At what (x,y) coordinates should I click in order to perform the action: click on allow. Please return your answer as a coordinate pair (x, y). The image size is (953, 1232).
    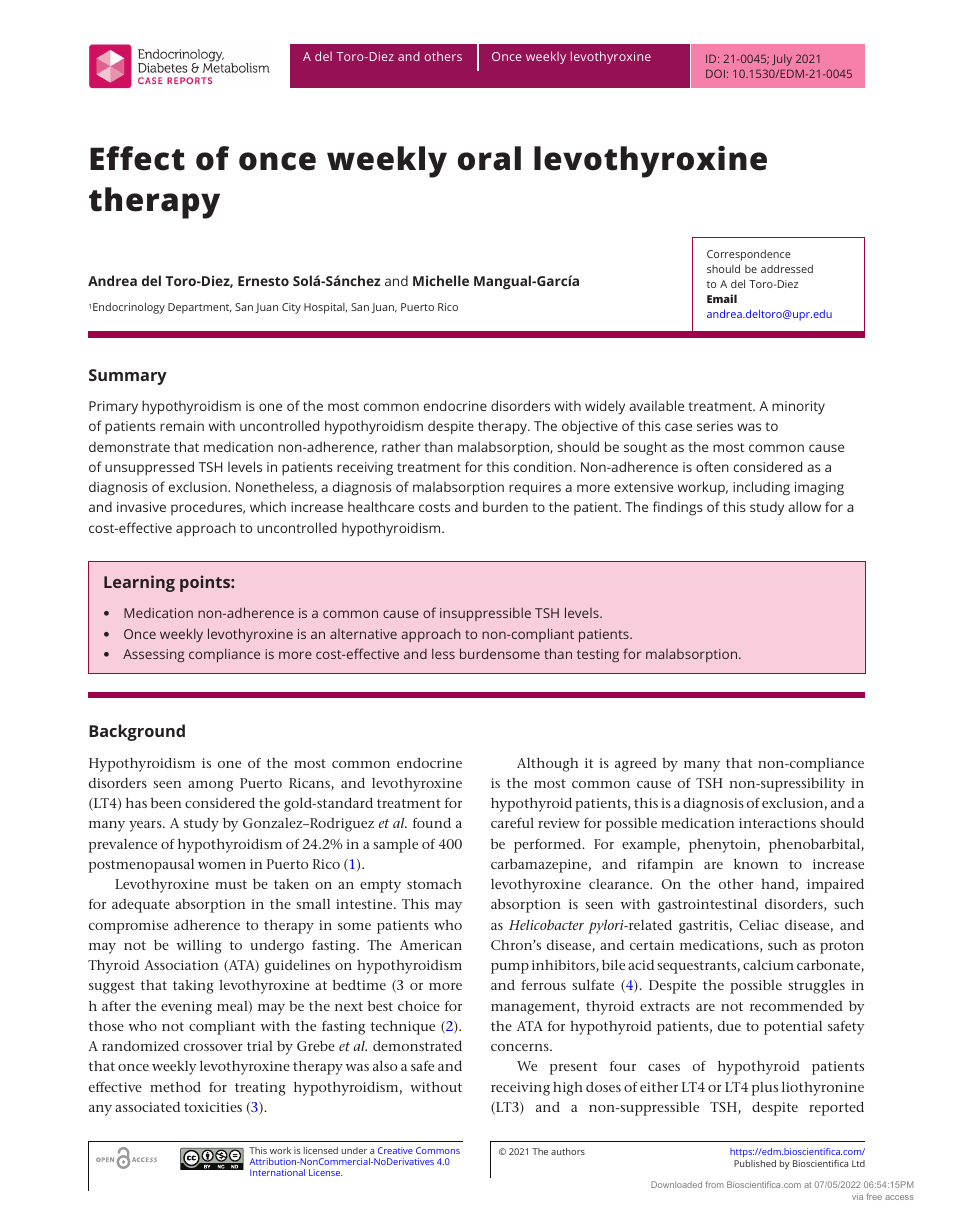
    Looking at the image, I should click on (804, 506).
